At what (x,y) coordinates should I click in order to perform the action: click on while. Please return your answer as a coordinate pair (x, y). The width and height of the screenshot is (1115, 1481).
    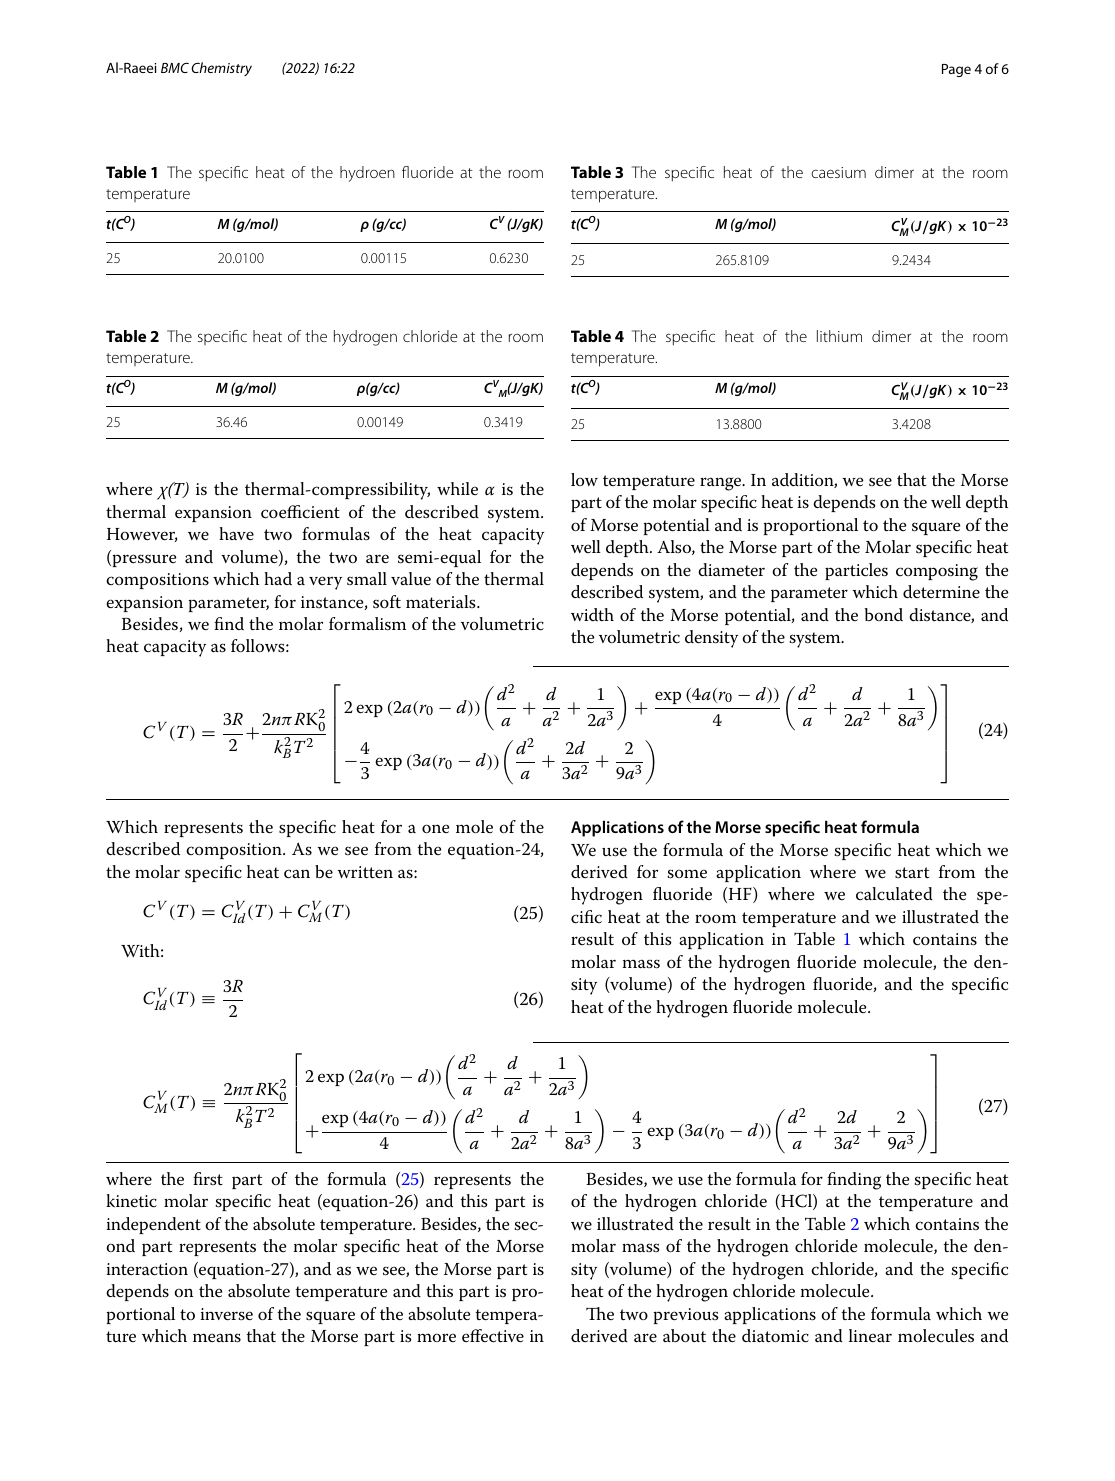
    Looking at the image, I should click on (457, 488).
